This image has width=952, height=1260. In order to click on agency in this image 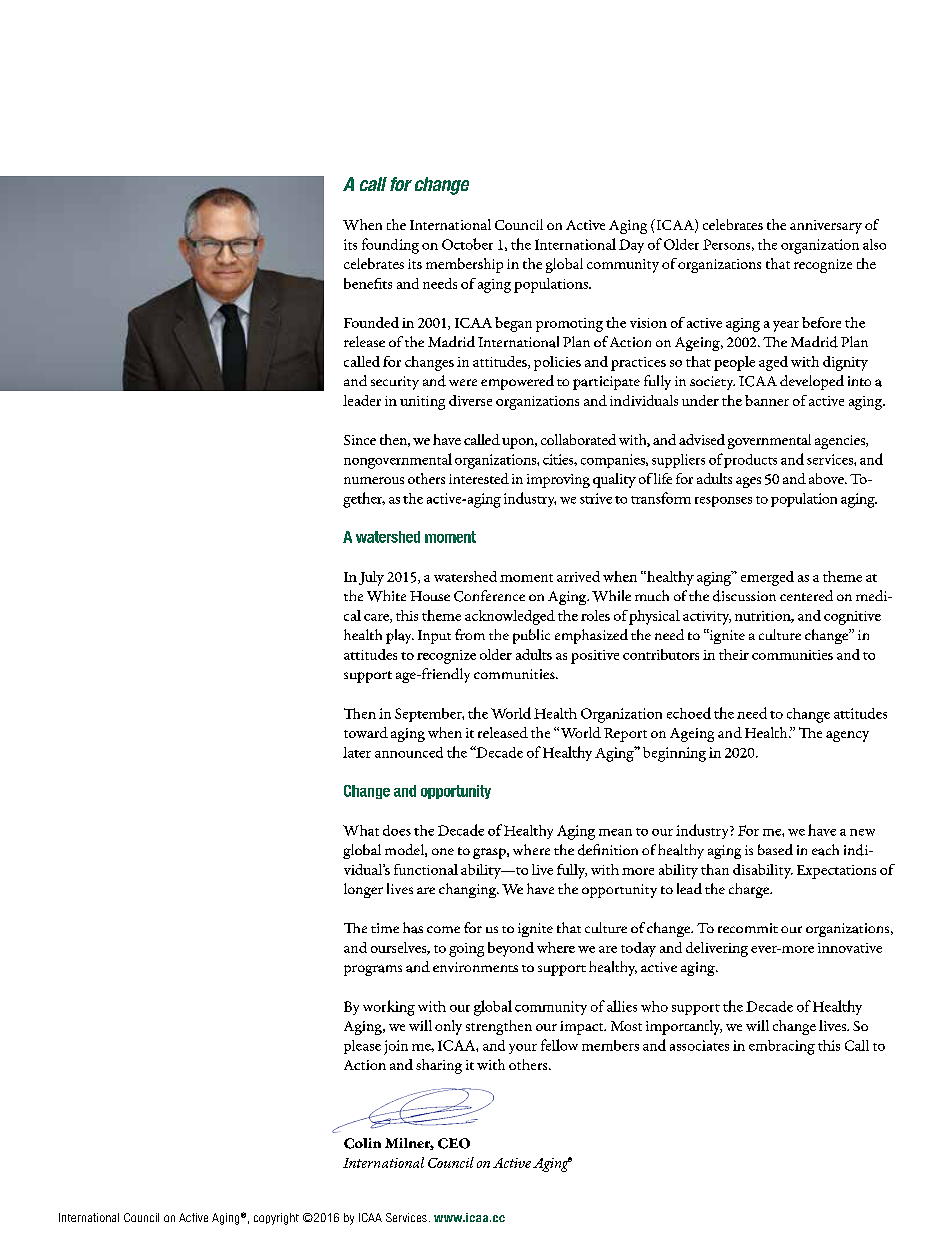, I will do `click(847, 736)`.
